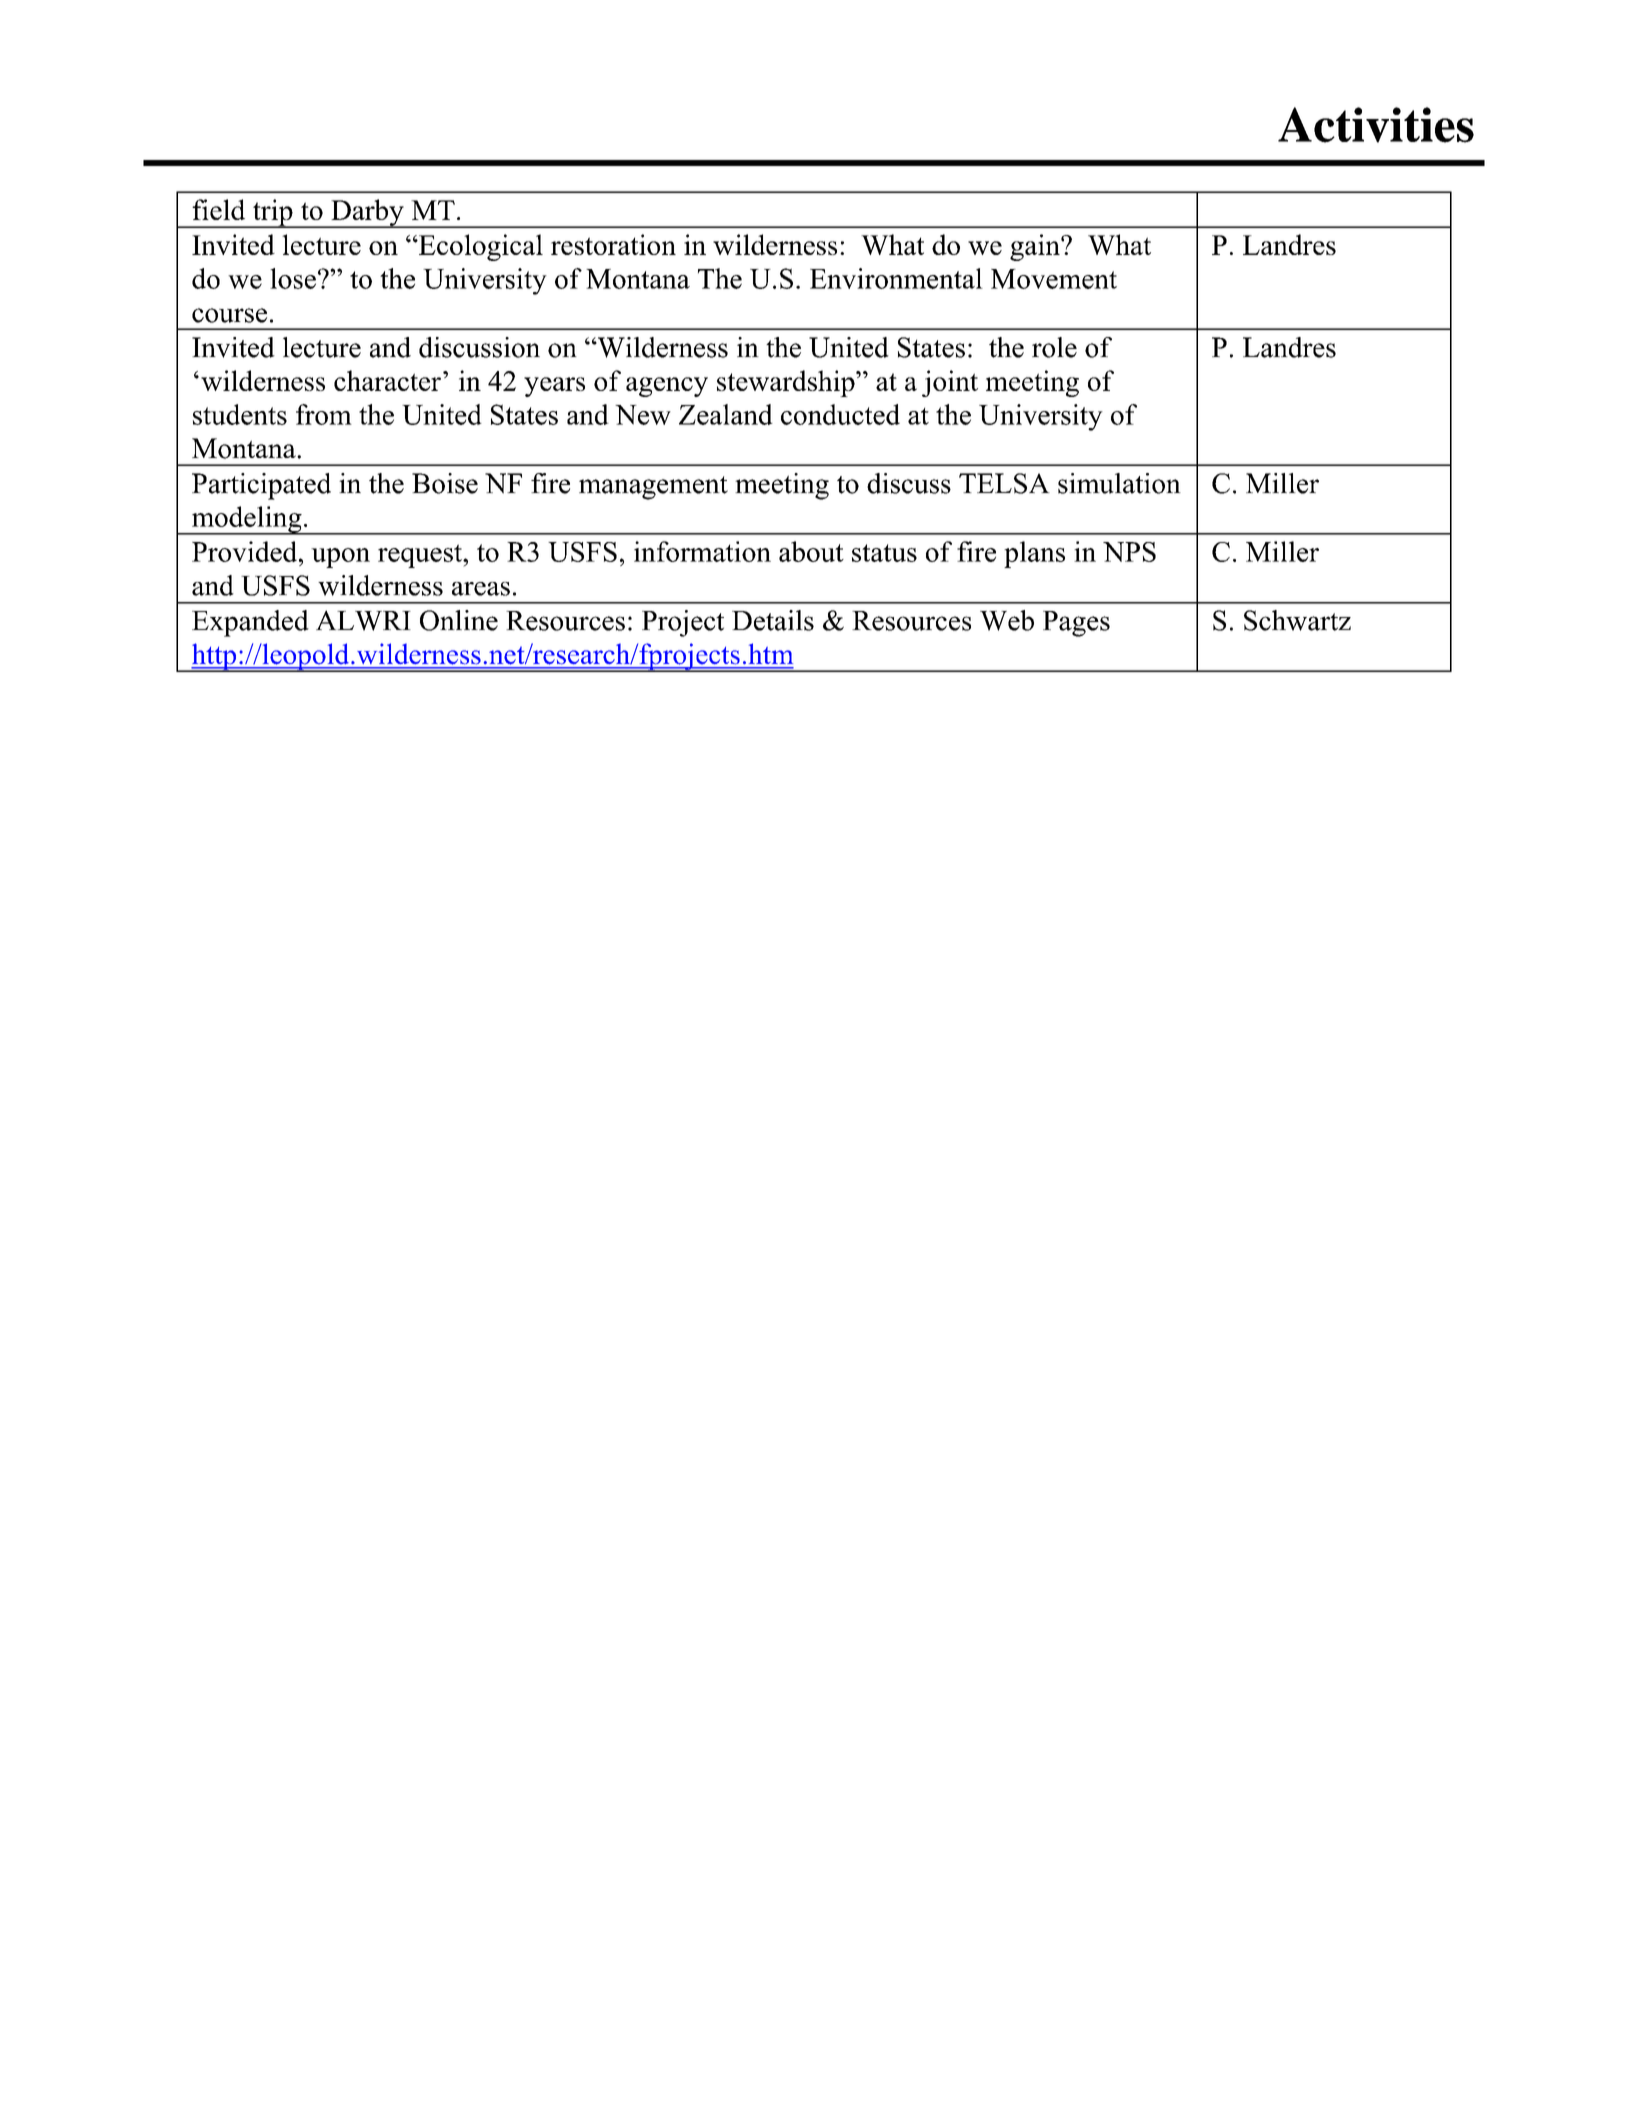 Image resolution: width=1628 pixels, height=2107 pixels. What do you see at coordinates (459, 620) in the document?
I see `Online` at bounding box center [459, 620].
